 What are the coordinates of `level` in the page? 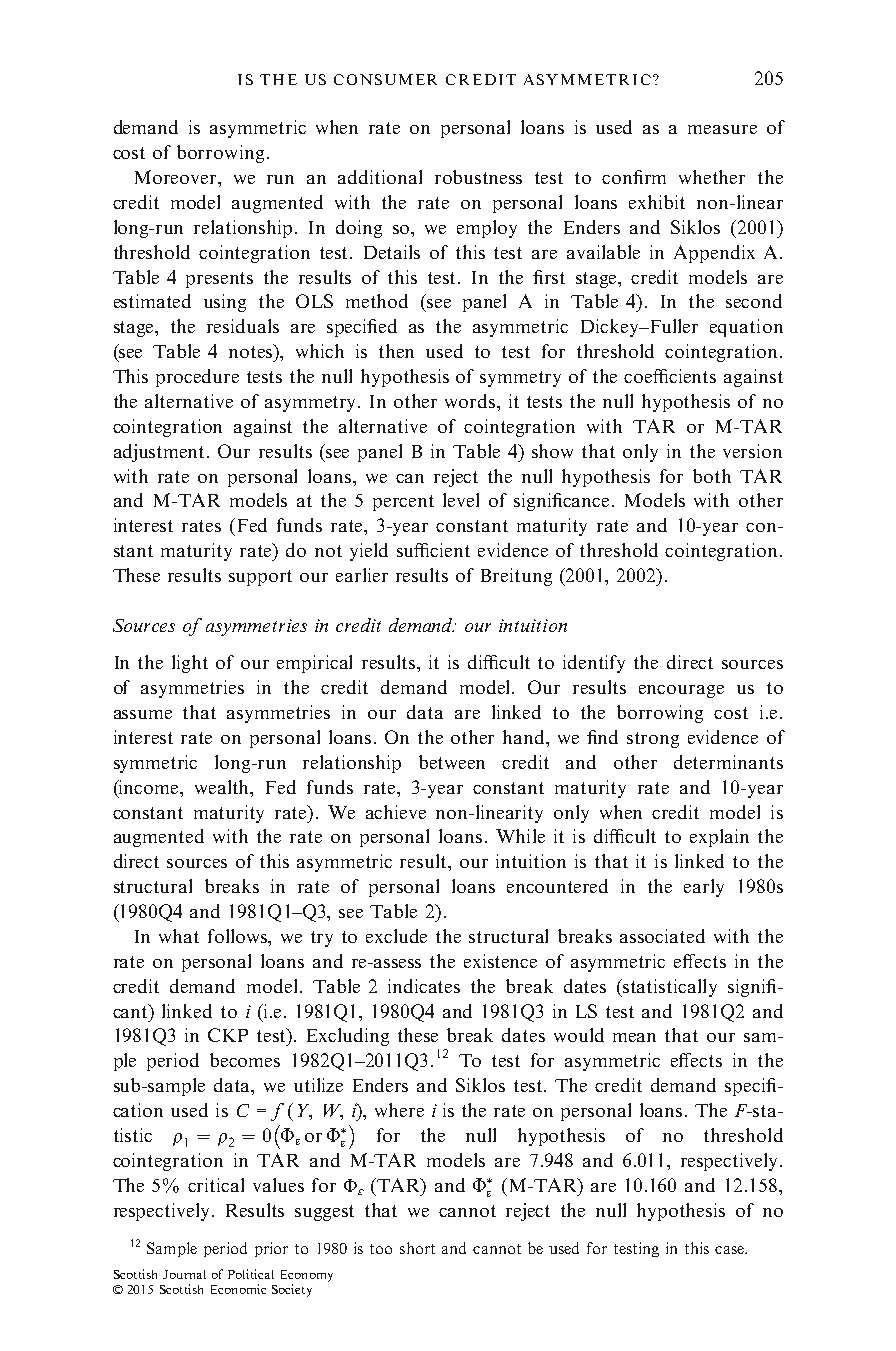 It's located at (461, 500).
